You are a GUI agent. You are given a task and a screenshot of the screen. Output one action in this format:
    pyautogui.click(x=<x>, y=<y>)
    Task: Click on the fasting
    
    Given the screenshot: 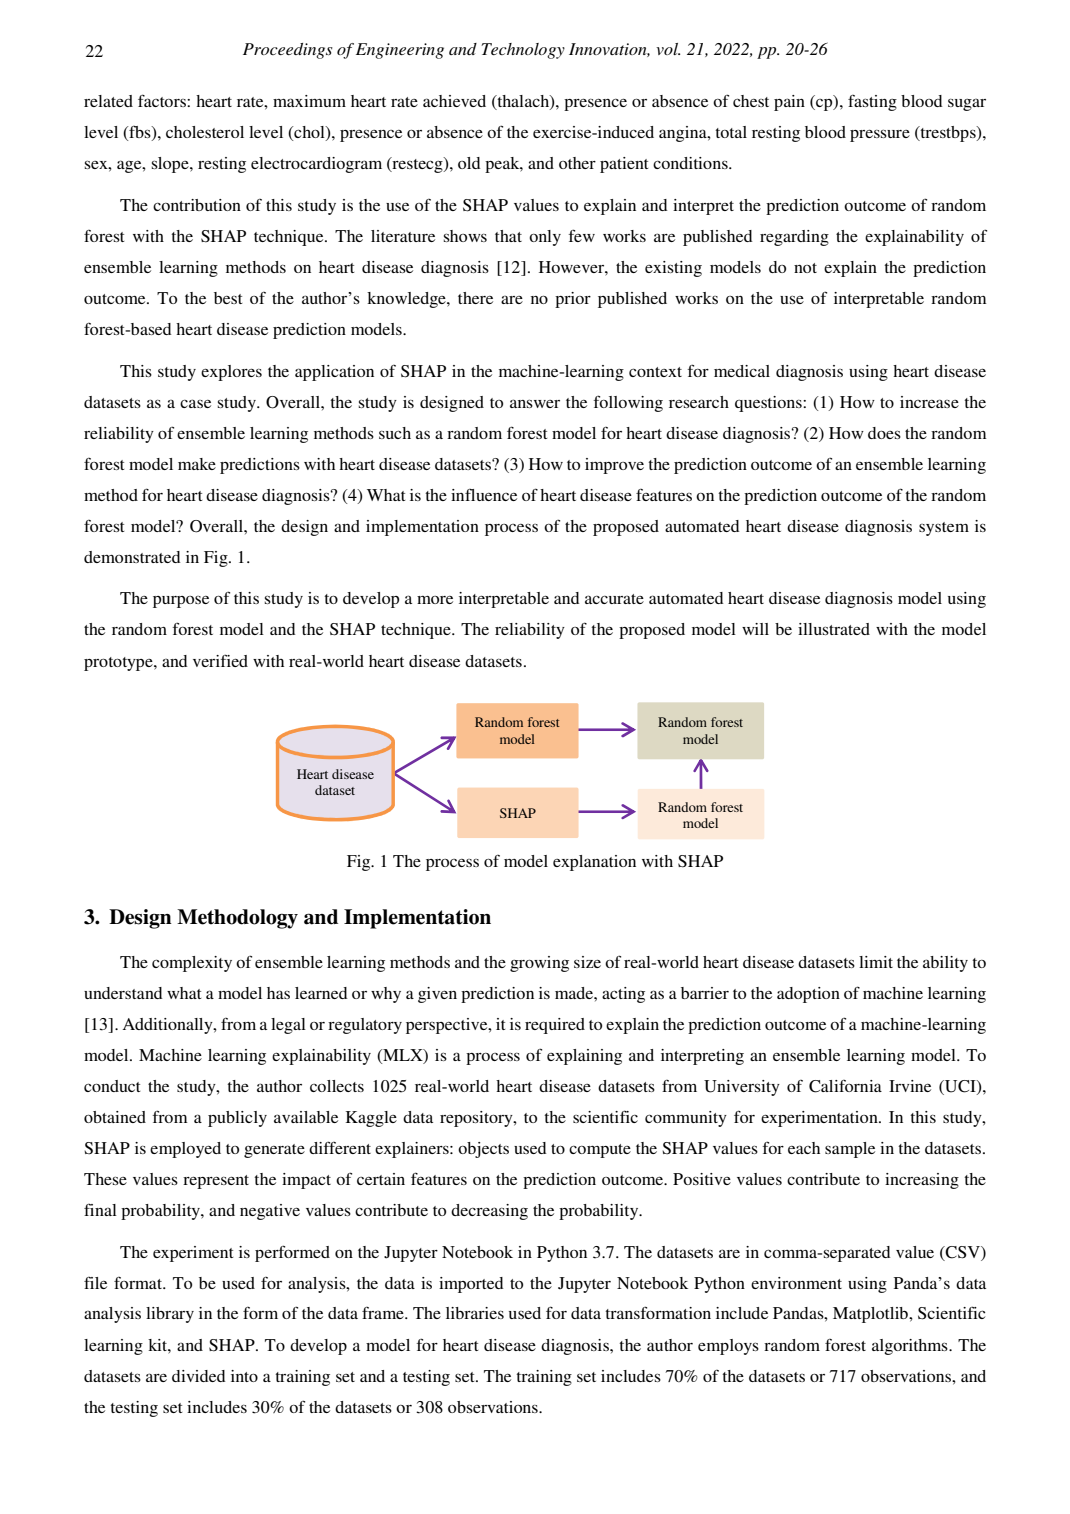 What is the action you would take?
    pyautogui.click(x=872, y=103)
